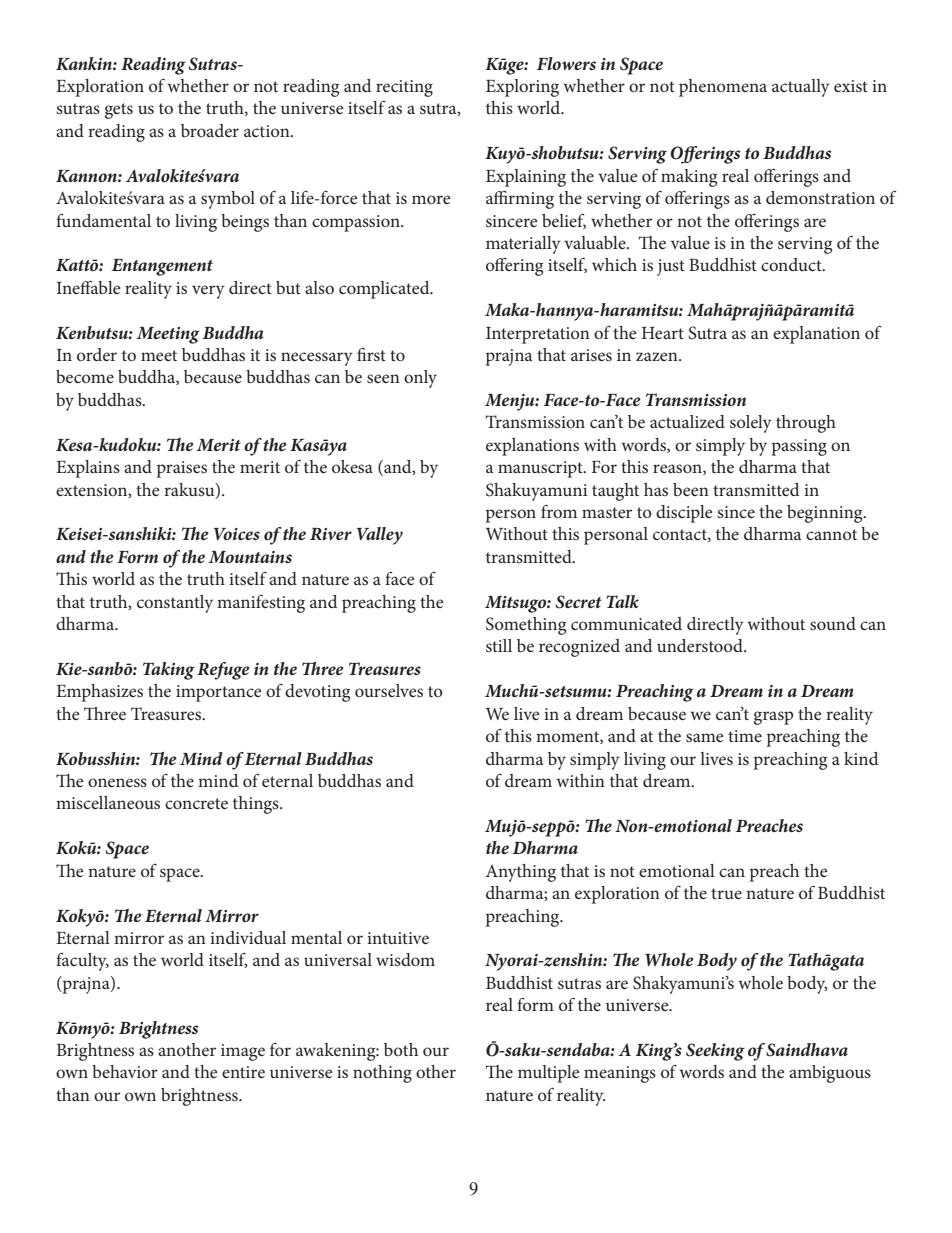 The height and width of the screenshot is (1233, 952). I want to click on constantly, so click(175, 604).
